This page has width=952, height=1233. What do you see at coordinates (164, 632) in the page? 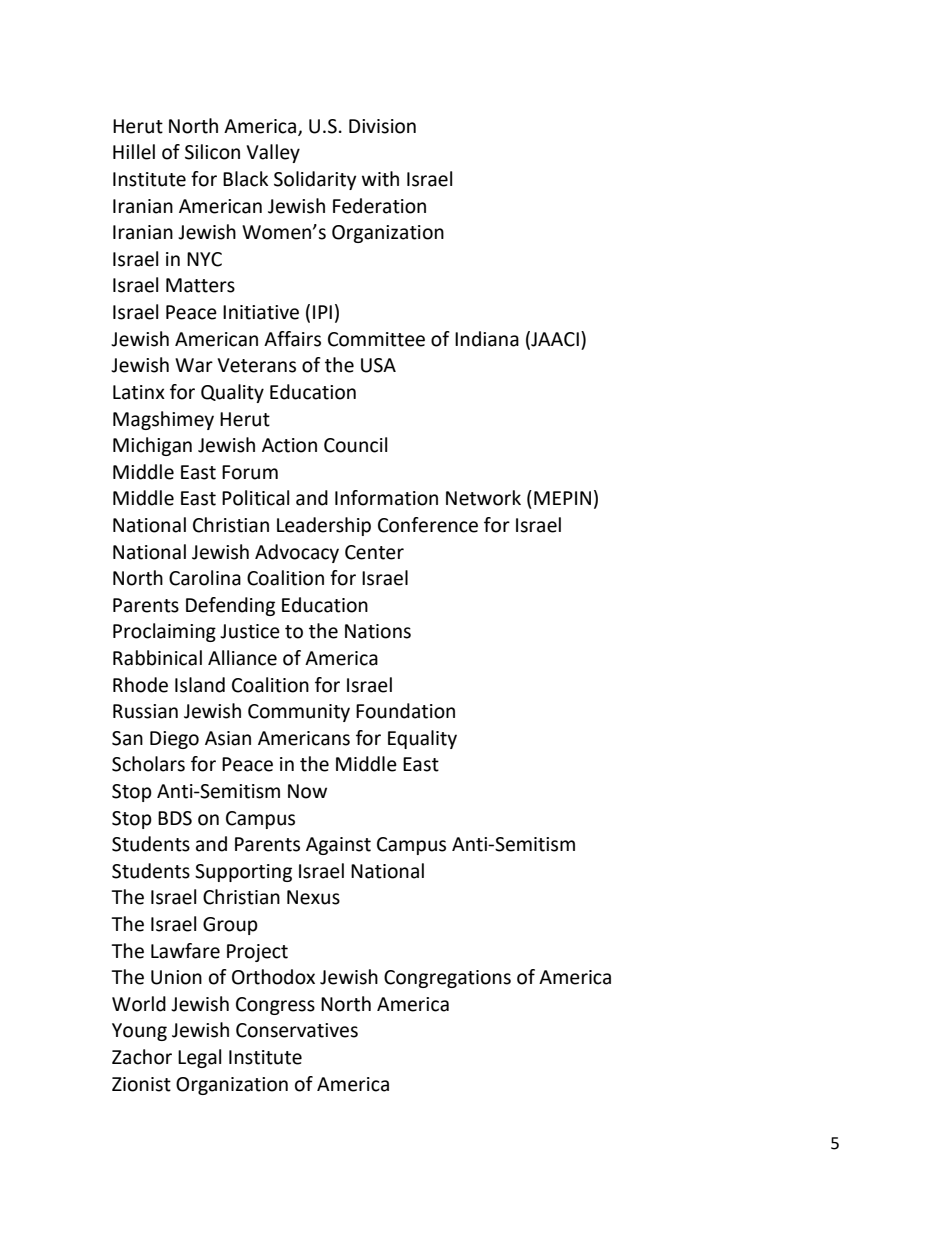
I see `Proclaiming` at bounding box center [164, 632].
